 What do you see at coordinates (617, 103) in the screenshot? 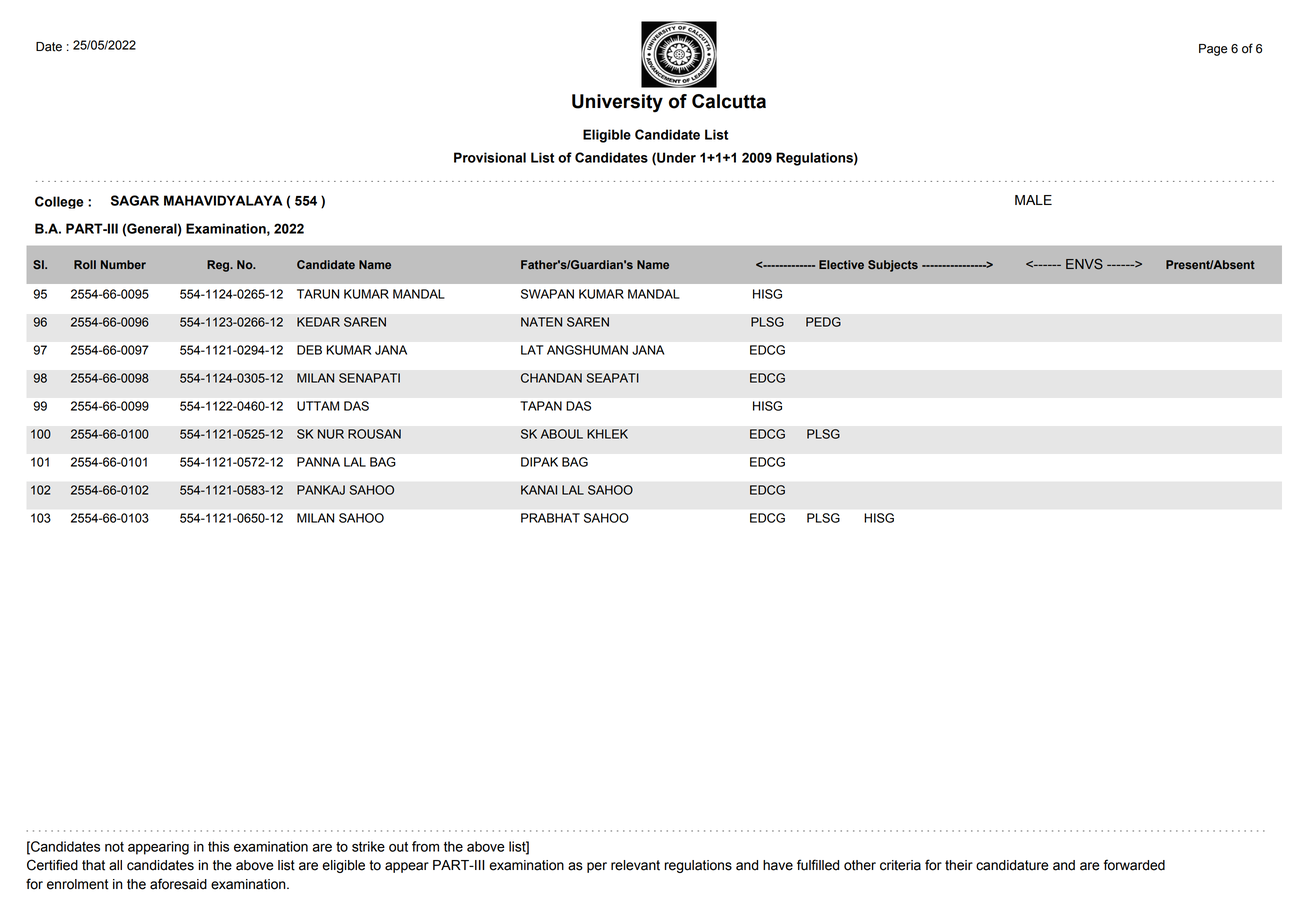
I see `University` at bounding box center [617, 103].
